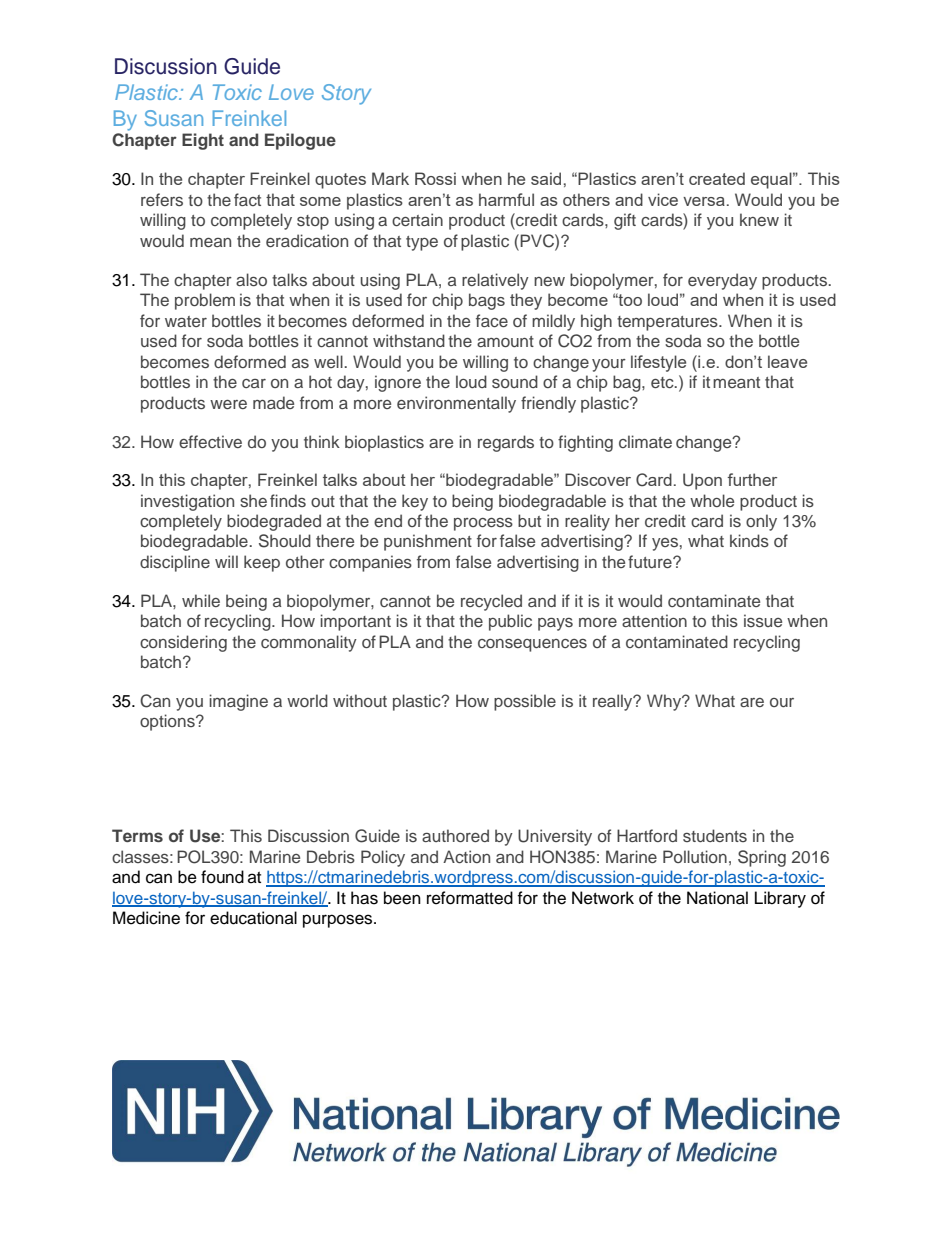 This screenshot has height=1233, width=952. I want to click on possible, so click(525, 702).
